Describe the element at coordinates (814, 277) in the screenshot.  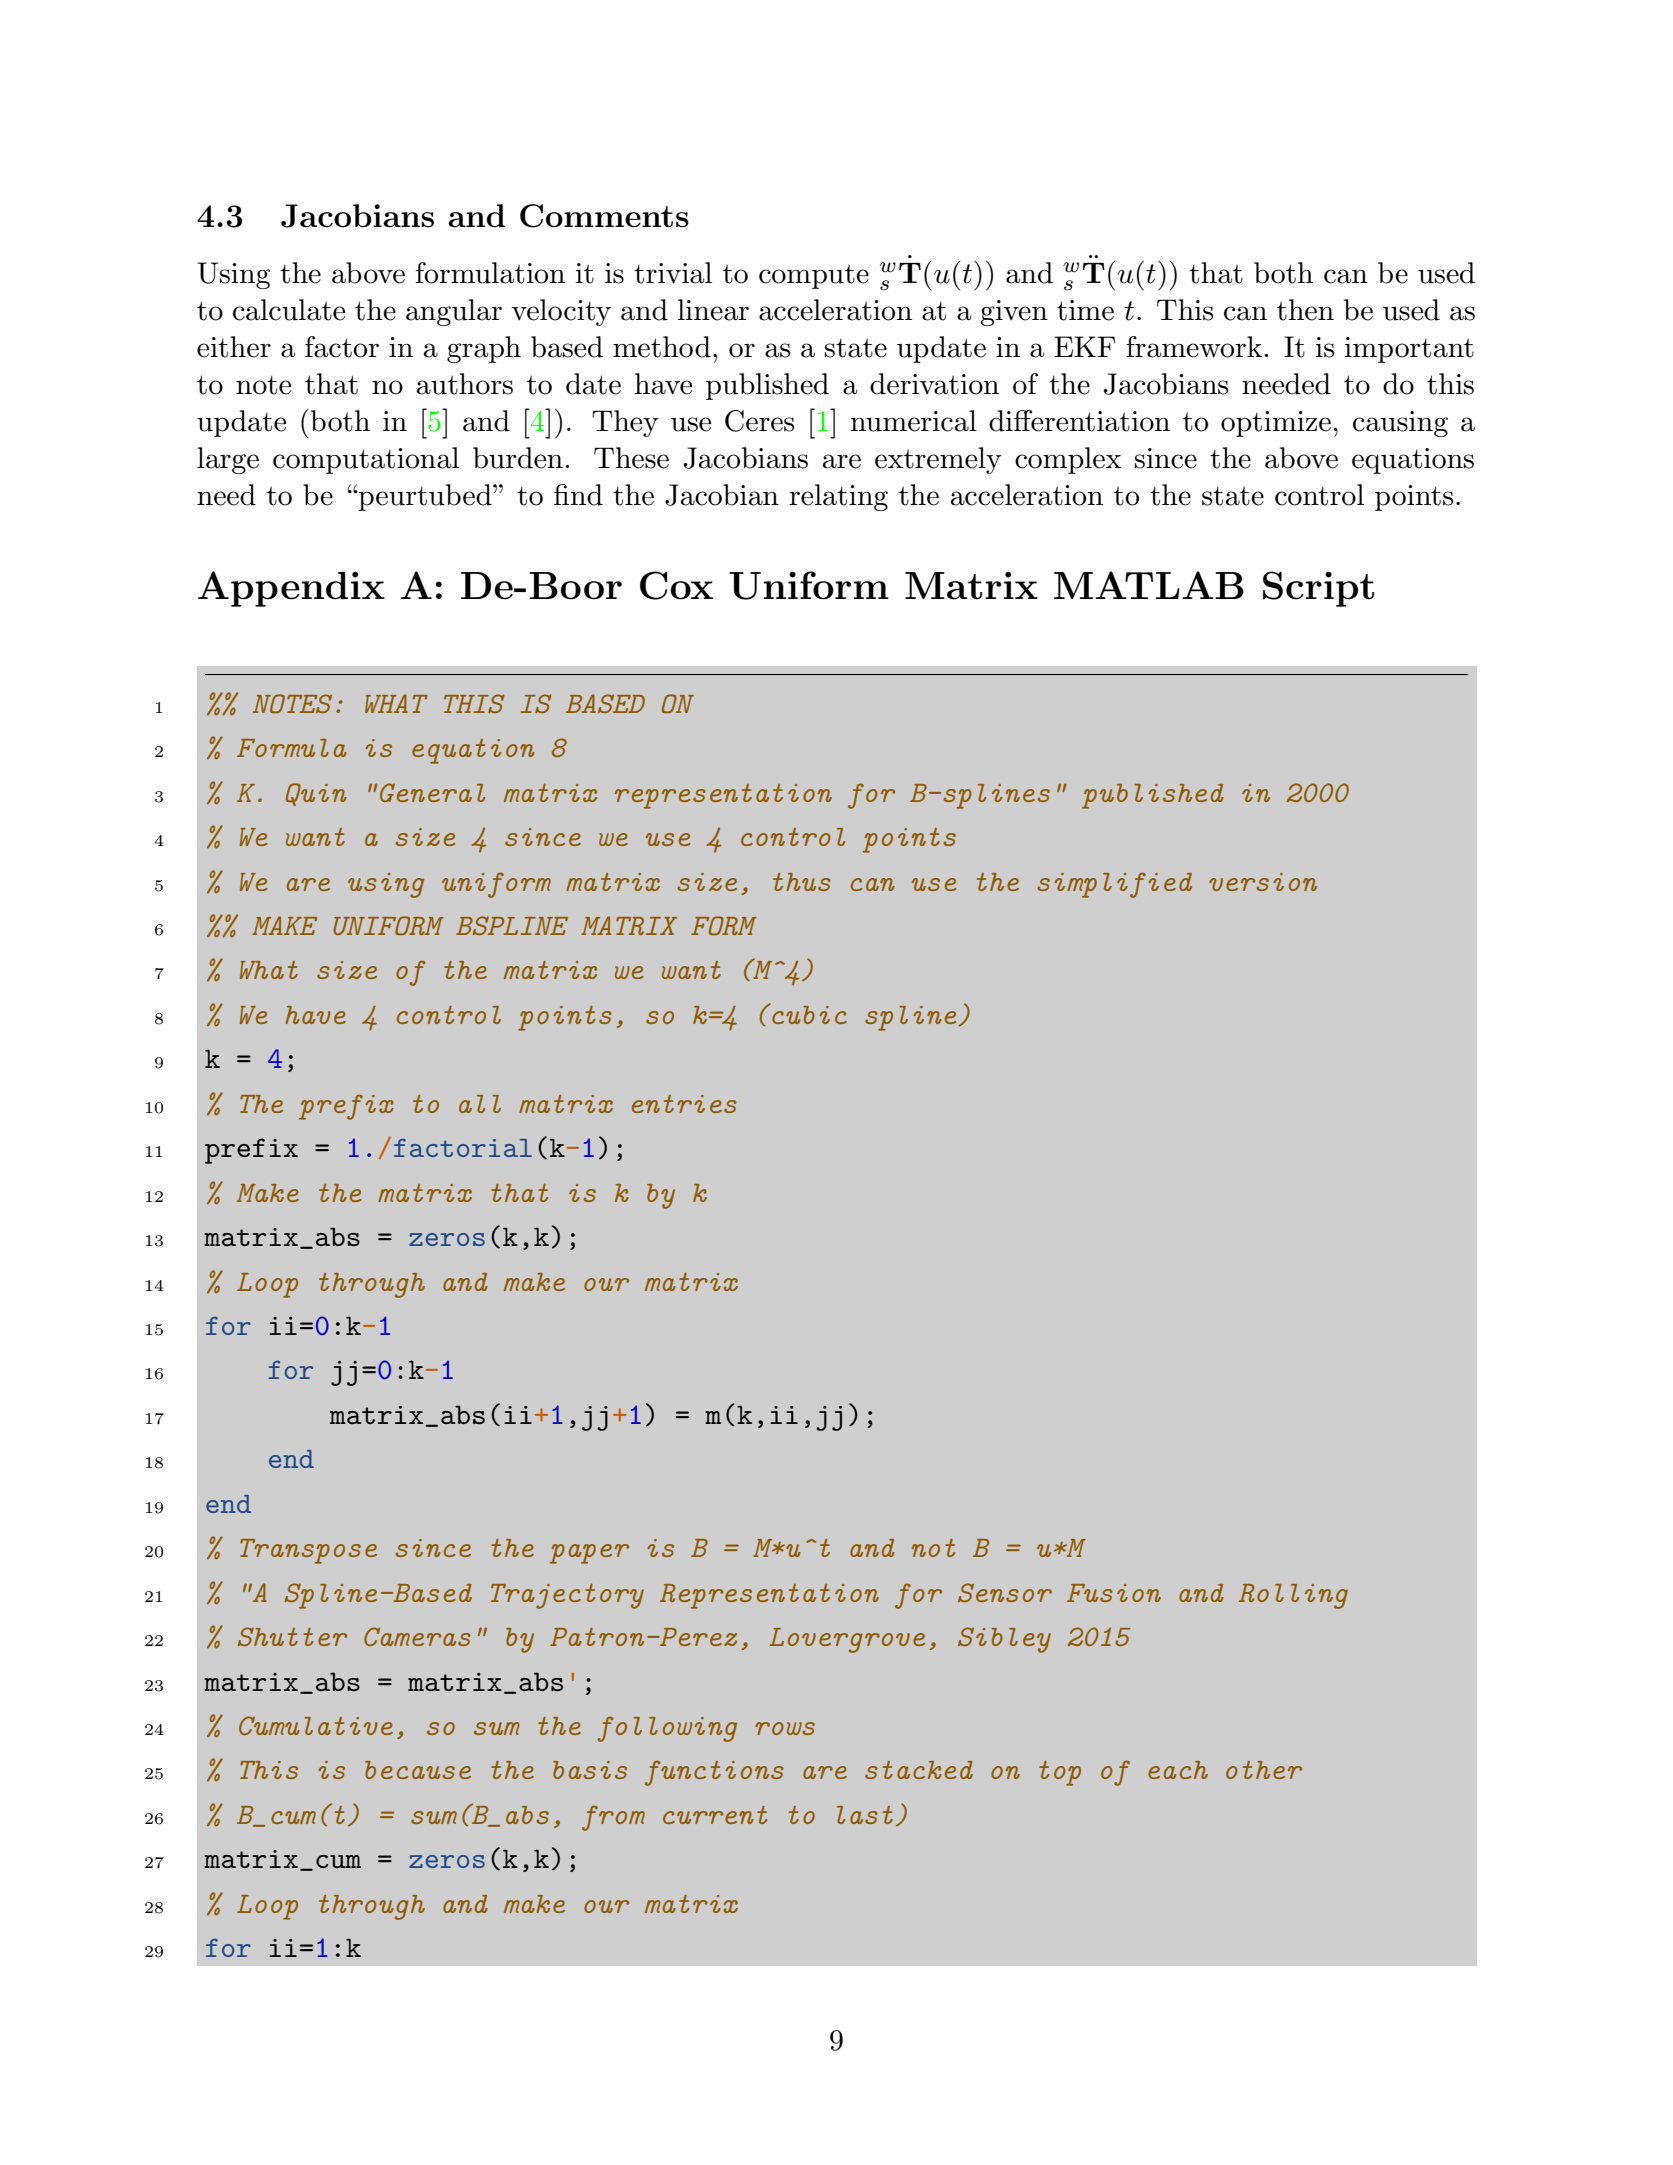
I see `compute` at that location.
